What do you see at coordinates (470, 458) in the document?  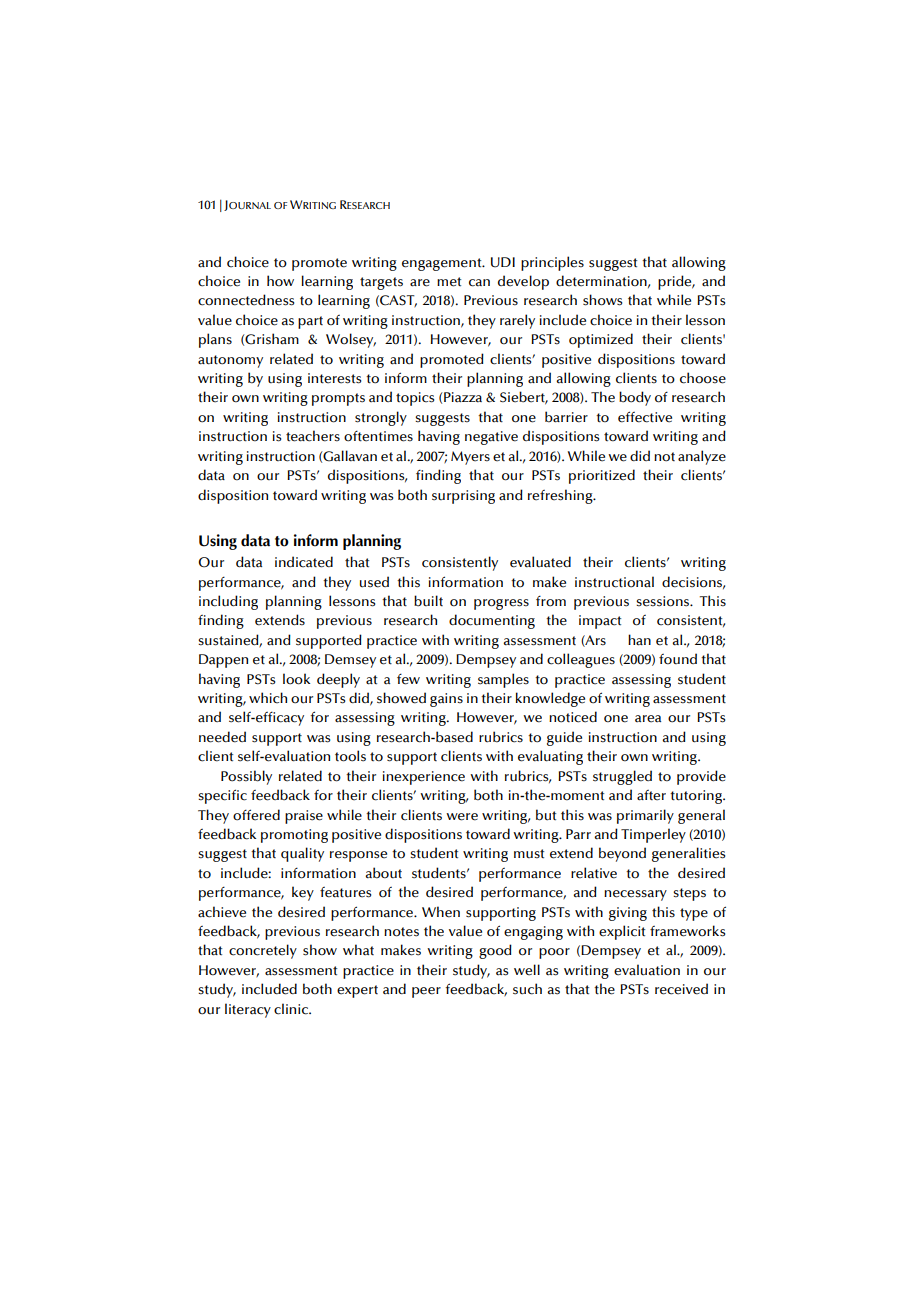 I see `Myers` at bounding box center [470, 458].
